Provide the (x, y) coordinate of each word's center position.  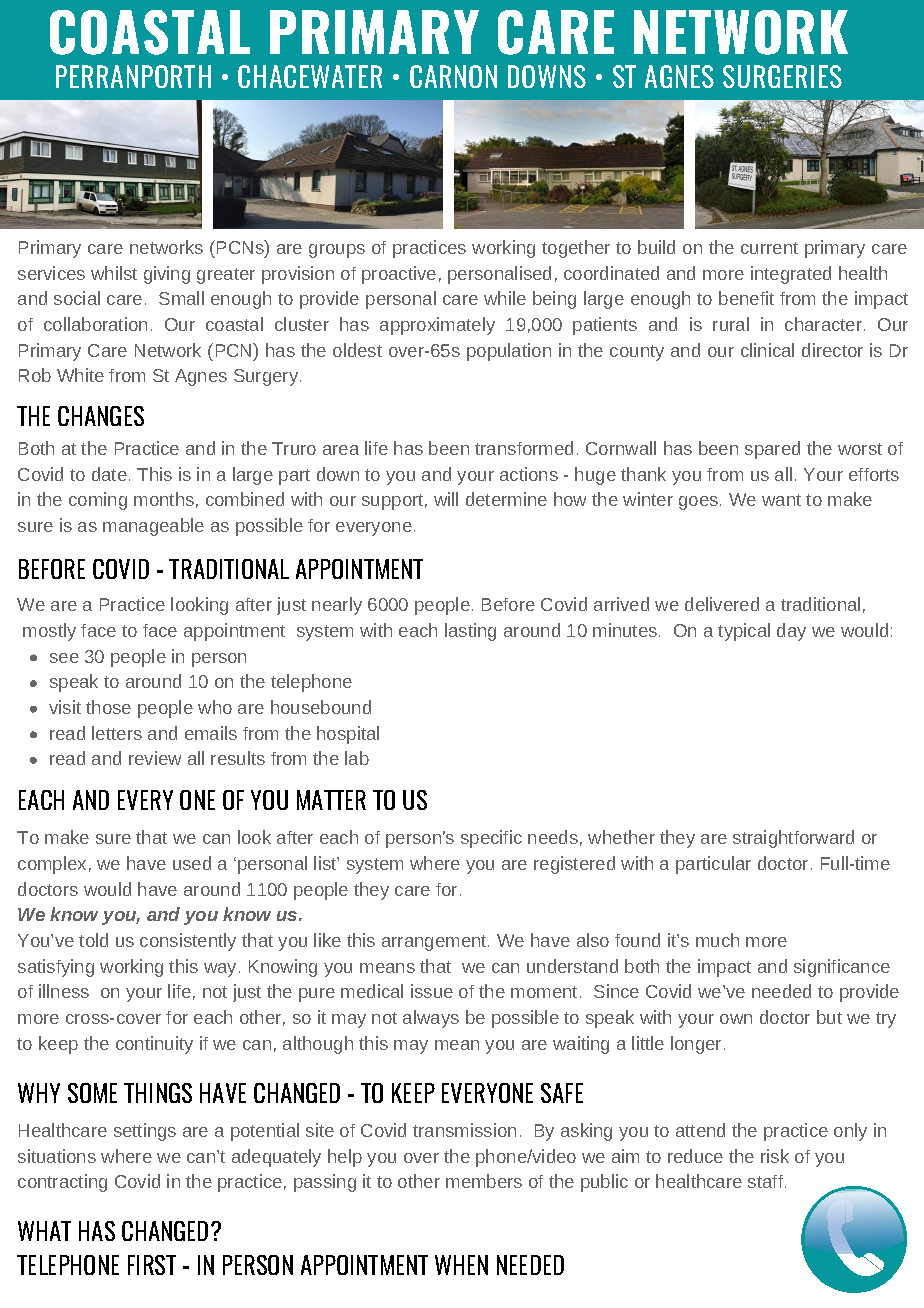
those (108, 707)
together (576, 249)
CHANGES (101, 416)
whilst (114, 273)
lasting (470, 632)
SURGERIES (782, 76)
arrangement (435, 943)
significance (842, 968)
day (791, 632)
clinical (767, 350)
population (509, 352)
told (93, 940)
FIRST (152, 1265)
